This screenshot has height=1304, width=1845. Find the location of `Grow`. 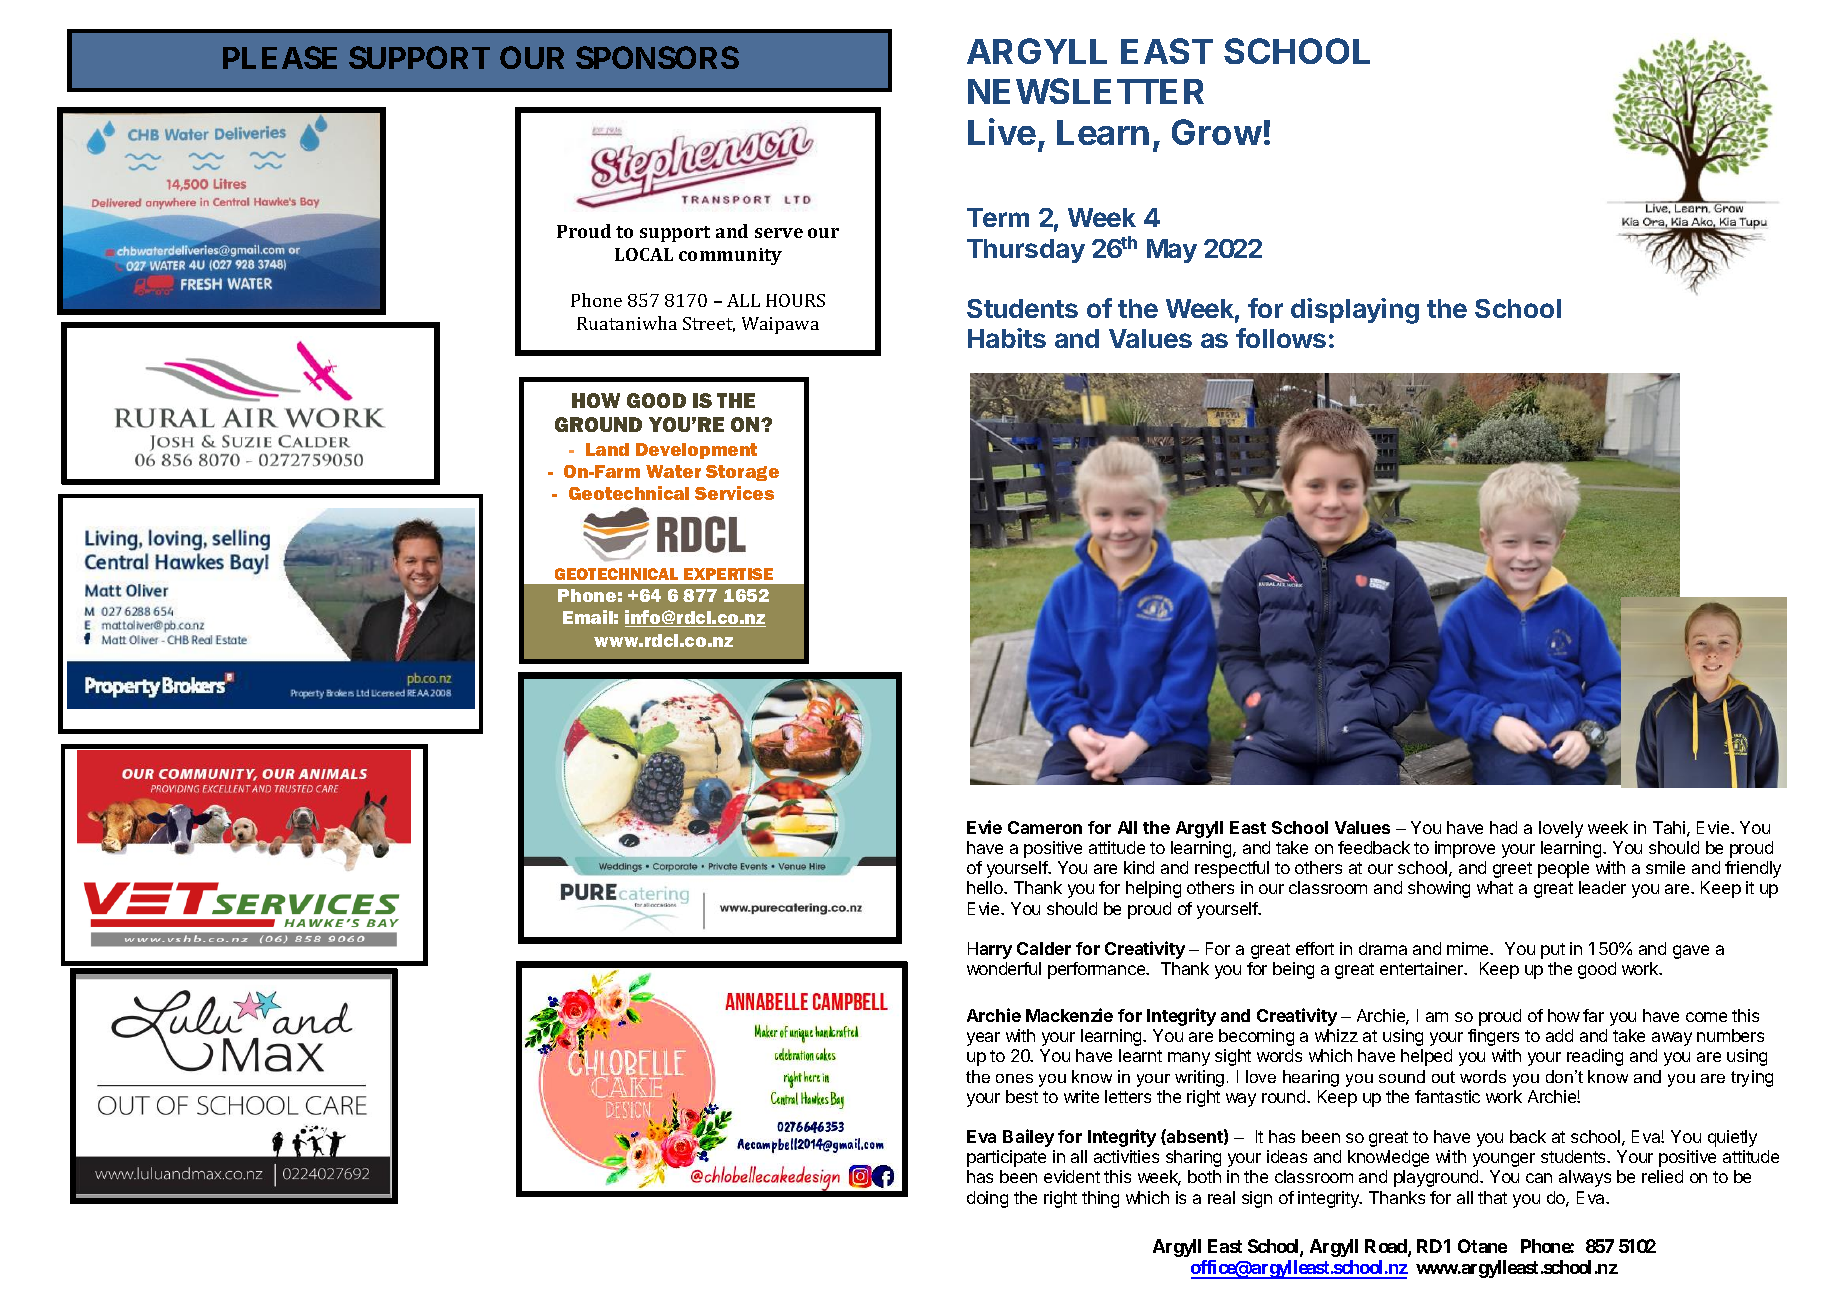

Grow is located at coordinates (1217, 132).
